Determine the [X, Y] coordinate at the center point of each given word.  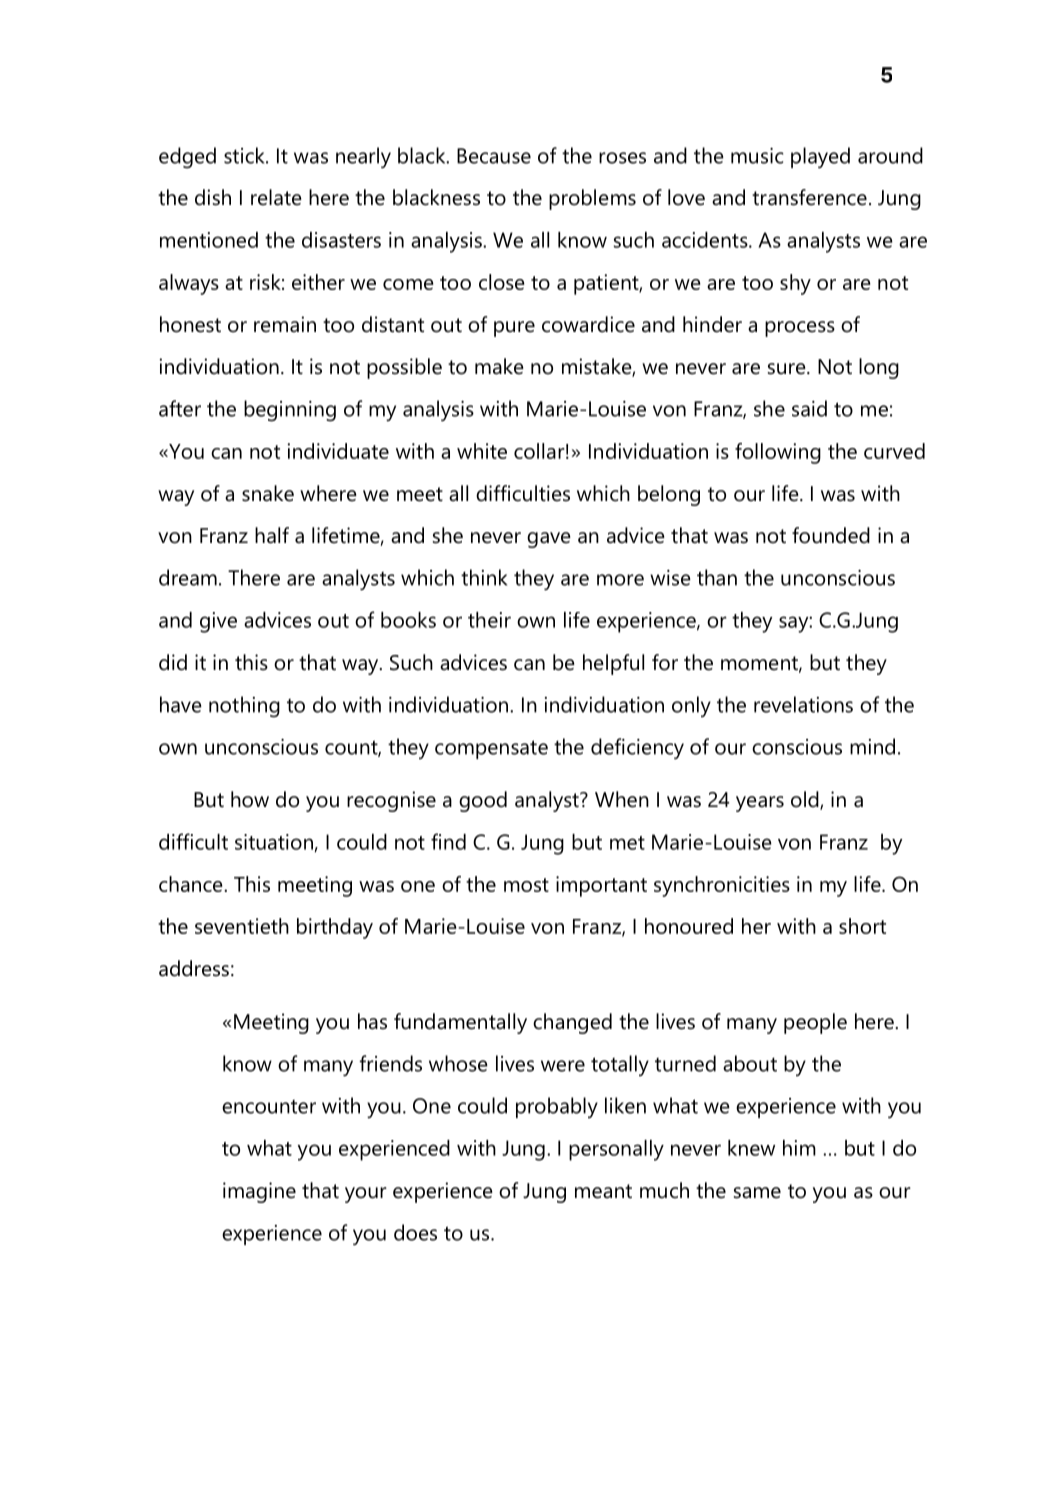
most [526, 885]
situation [274, 842]
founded [831, 535]
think [484, 577]
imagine [259, 1192]
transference [809, 197]
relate [276, 197]
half [272, 535]
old [806, 800]
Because [494, 156]
